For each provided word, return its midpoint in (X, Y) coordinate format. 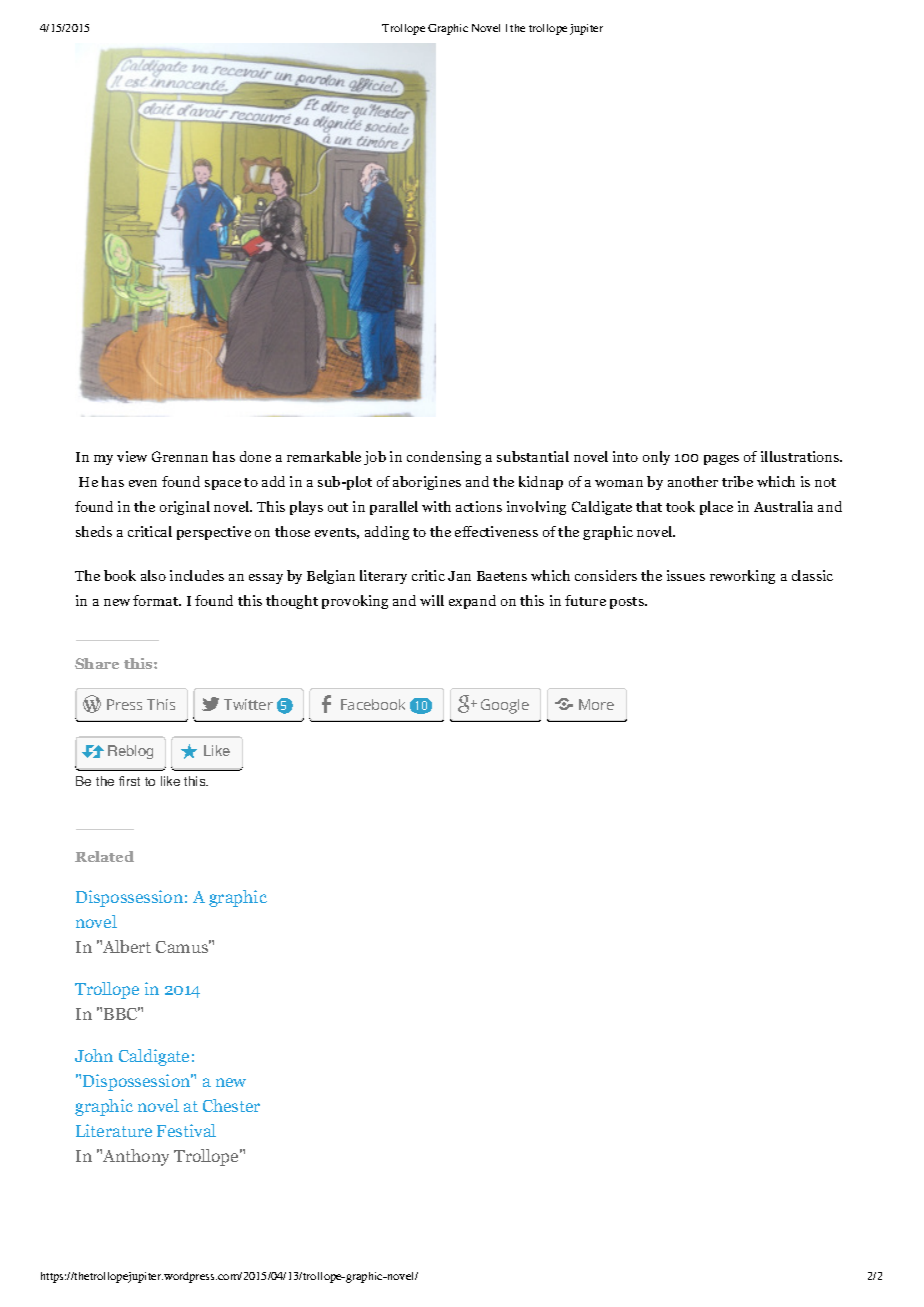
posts (628, 603)
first (129, 781)
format (157, 600)
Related (104, 856)
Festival (186, 1130)
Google (505, 706)
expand (472, 602)
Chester (231, 1105)
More (596, 704)
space (223, 485)
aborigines (427, 483)
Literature (114, 1130)
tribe (737, 481)
